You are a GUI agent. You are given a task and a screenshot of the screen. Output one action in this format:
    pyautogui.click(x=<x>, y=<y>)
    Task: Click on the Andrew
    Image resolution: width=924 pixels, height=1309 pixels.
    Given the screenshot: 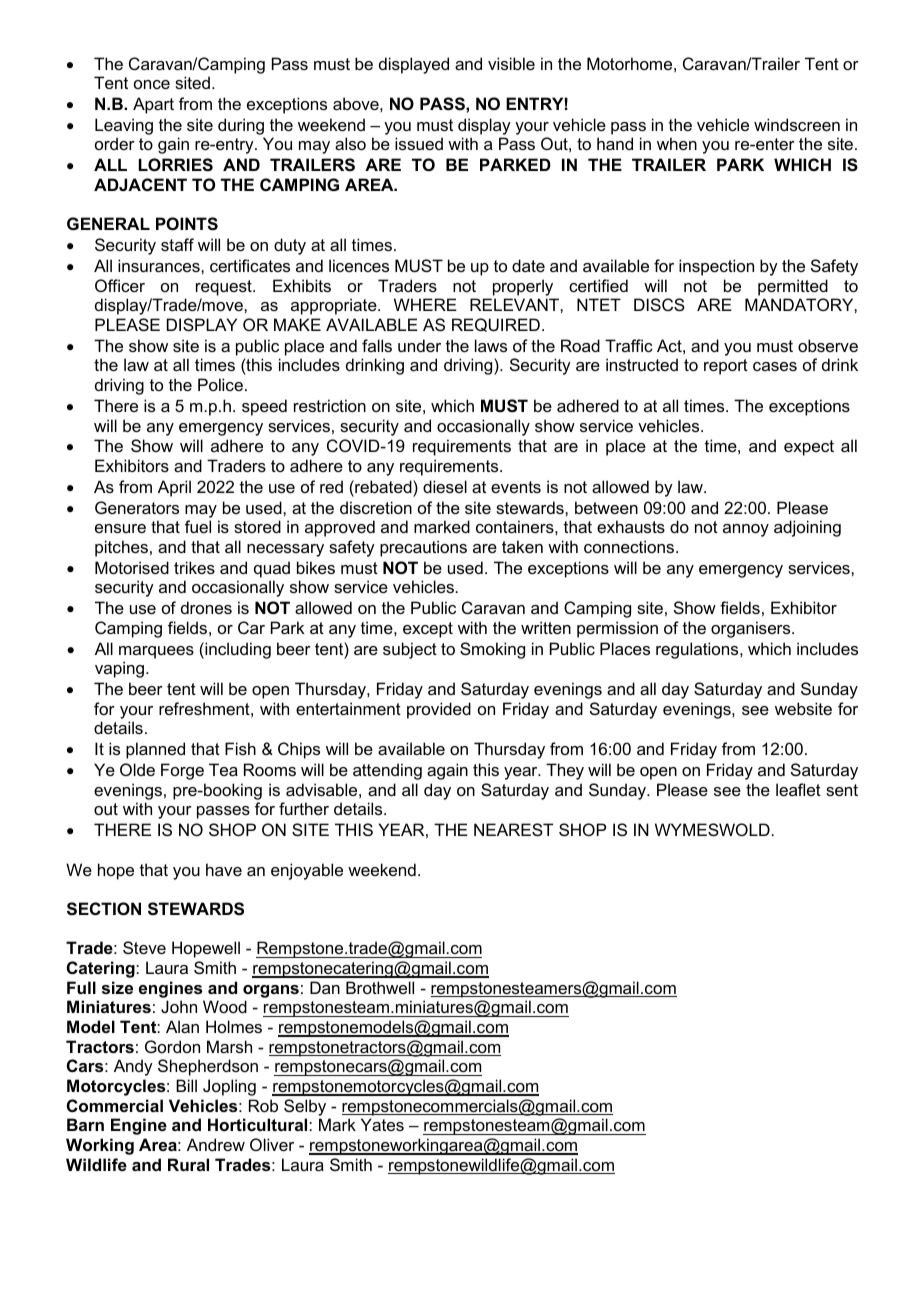 What is the action you would take?
    pyautogui.click(x=216, y=1144)
